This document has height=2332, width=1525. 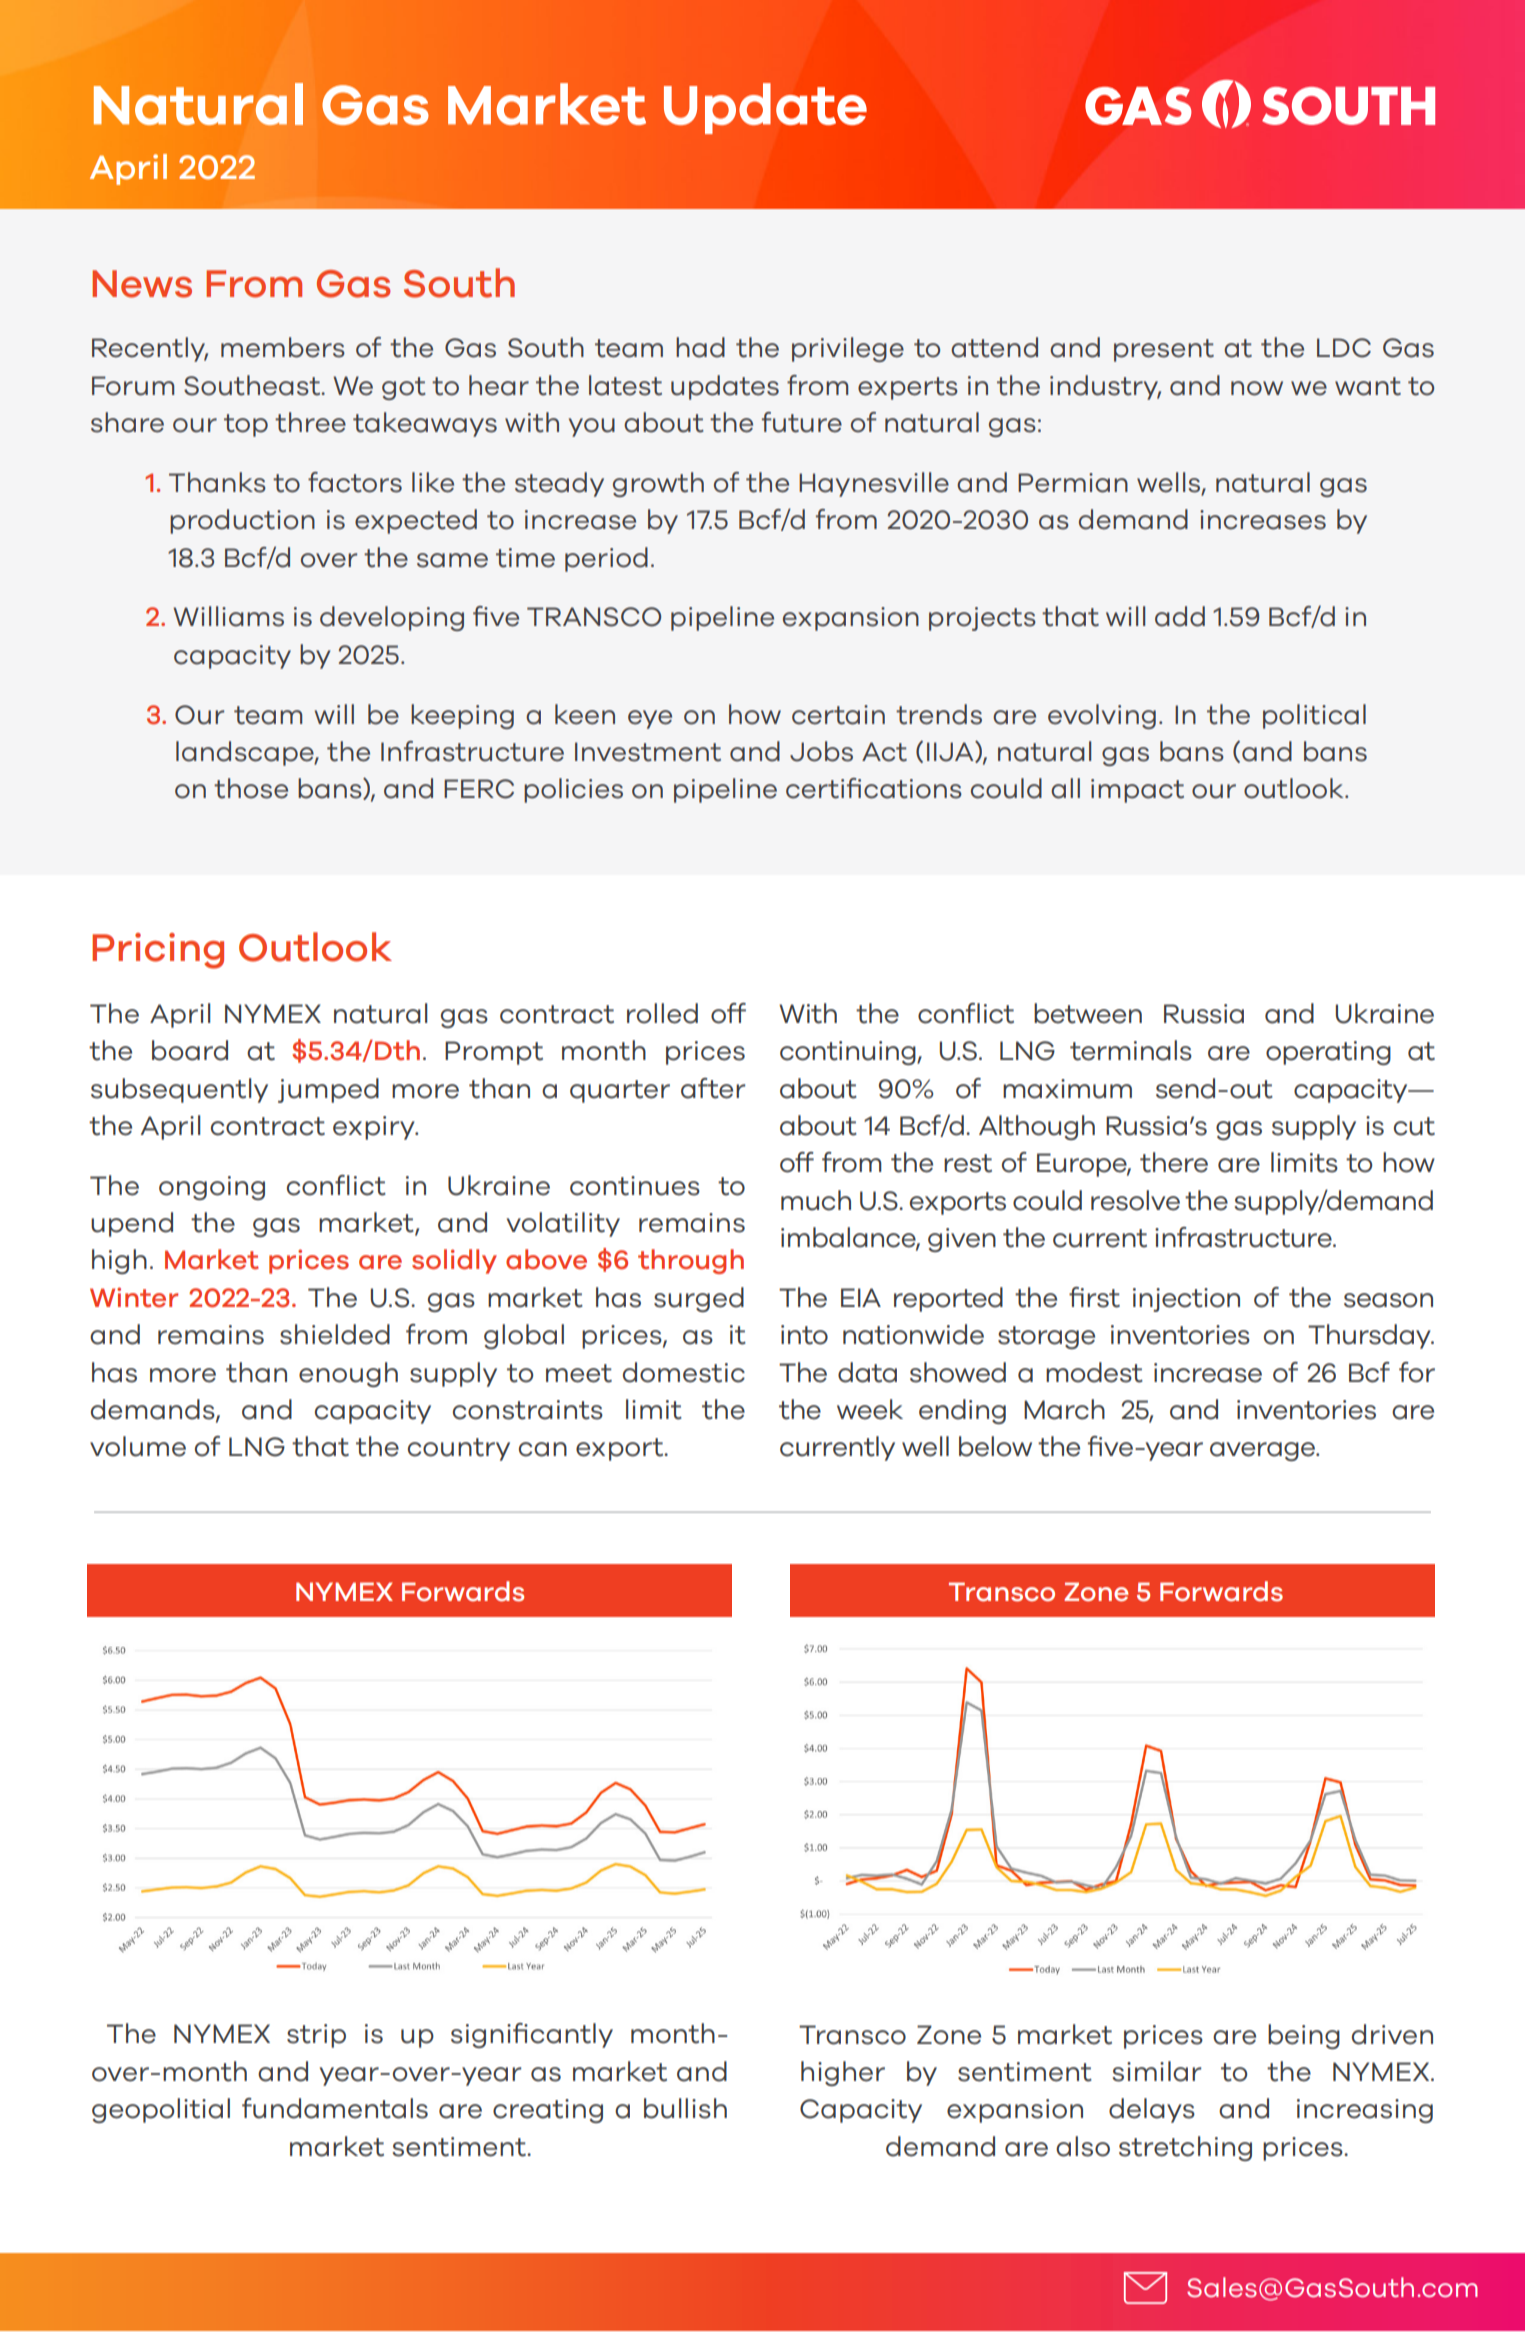 I want to click on average, so click(x=1264, y=1451).
